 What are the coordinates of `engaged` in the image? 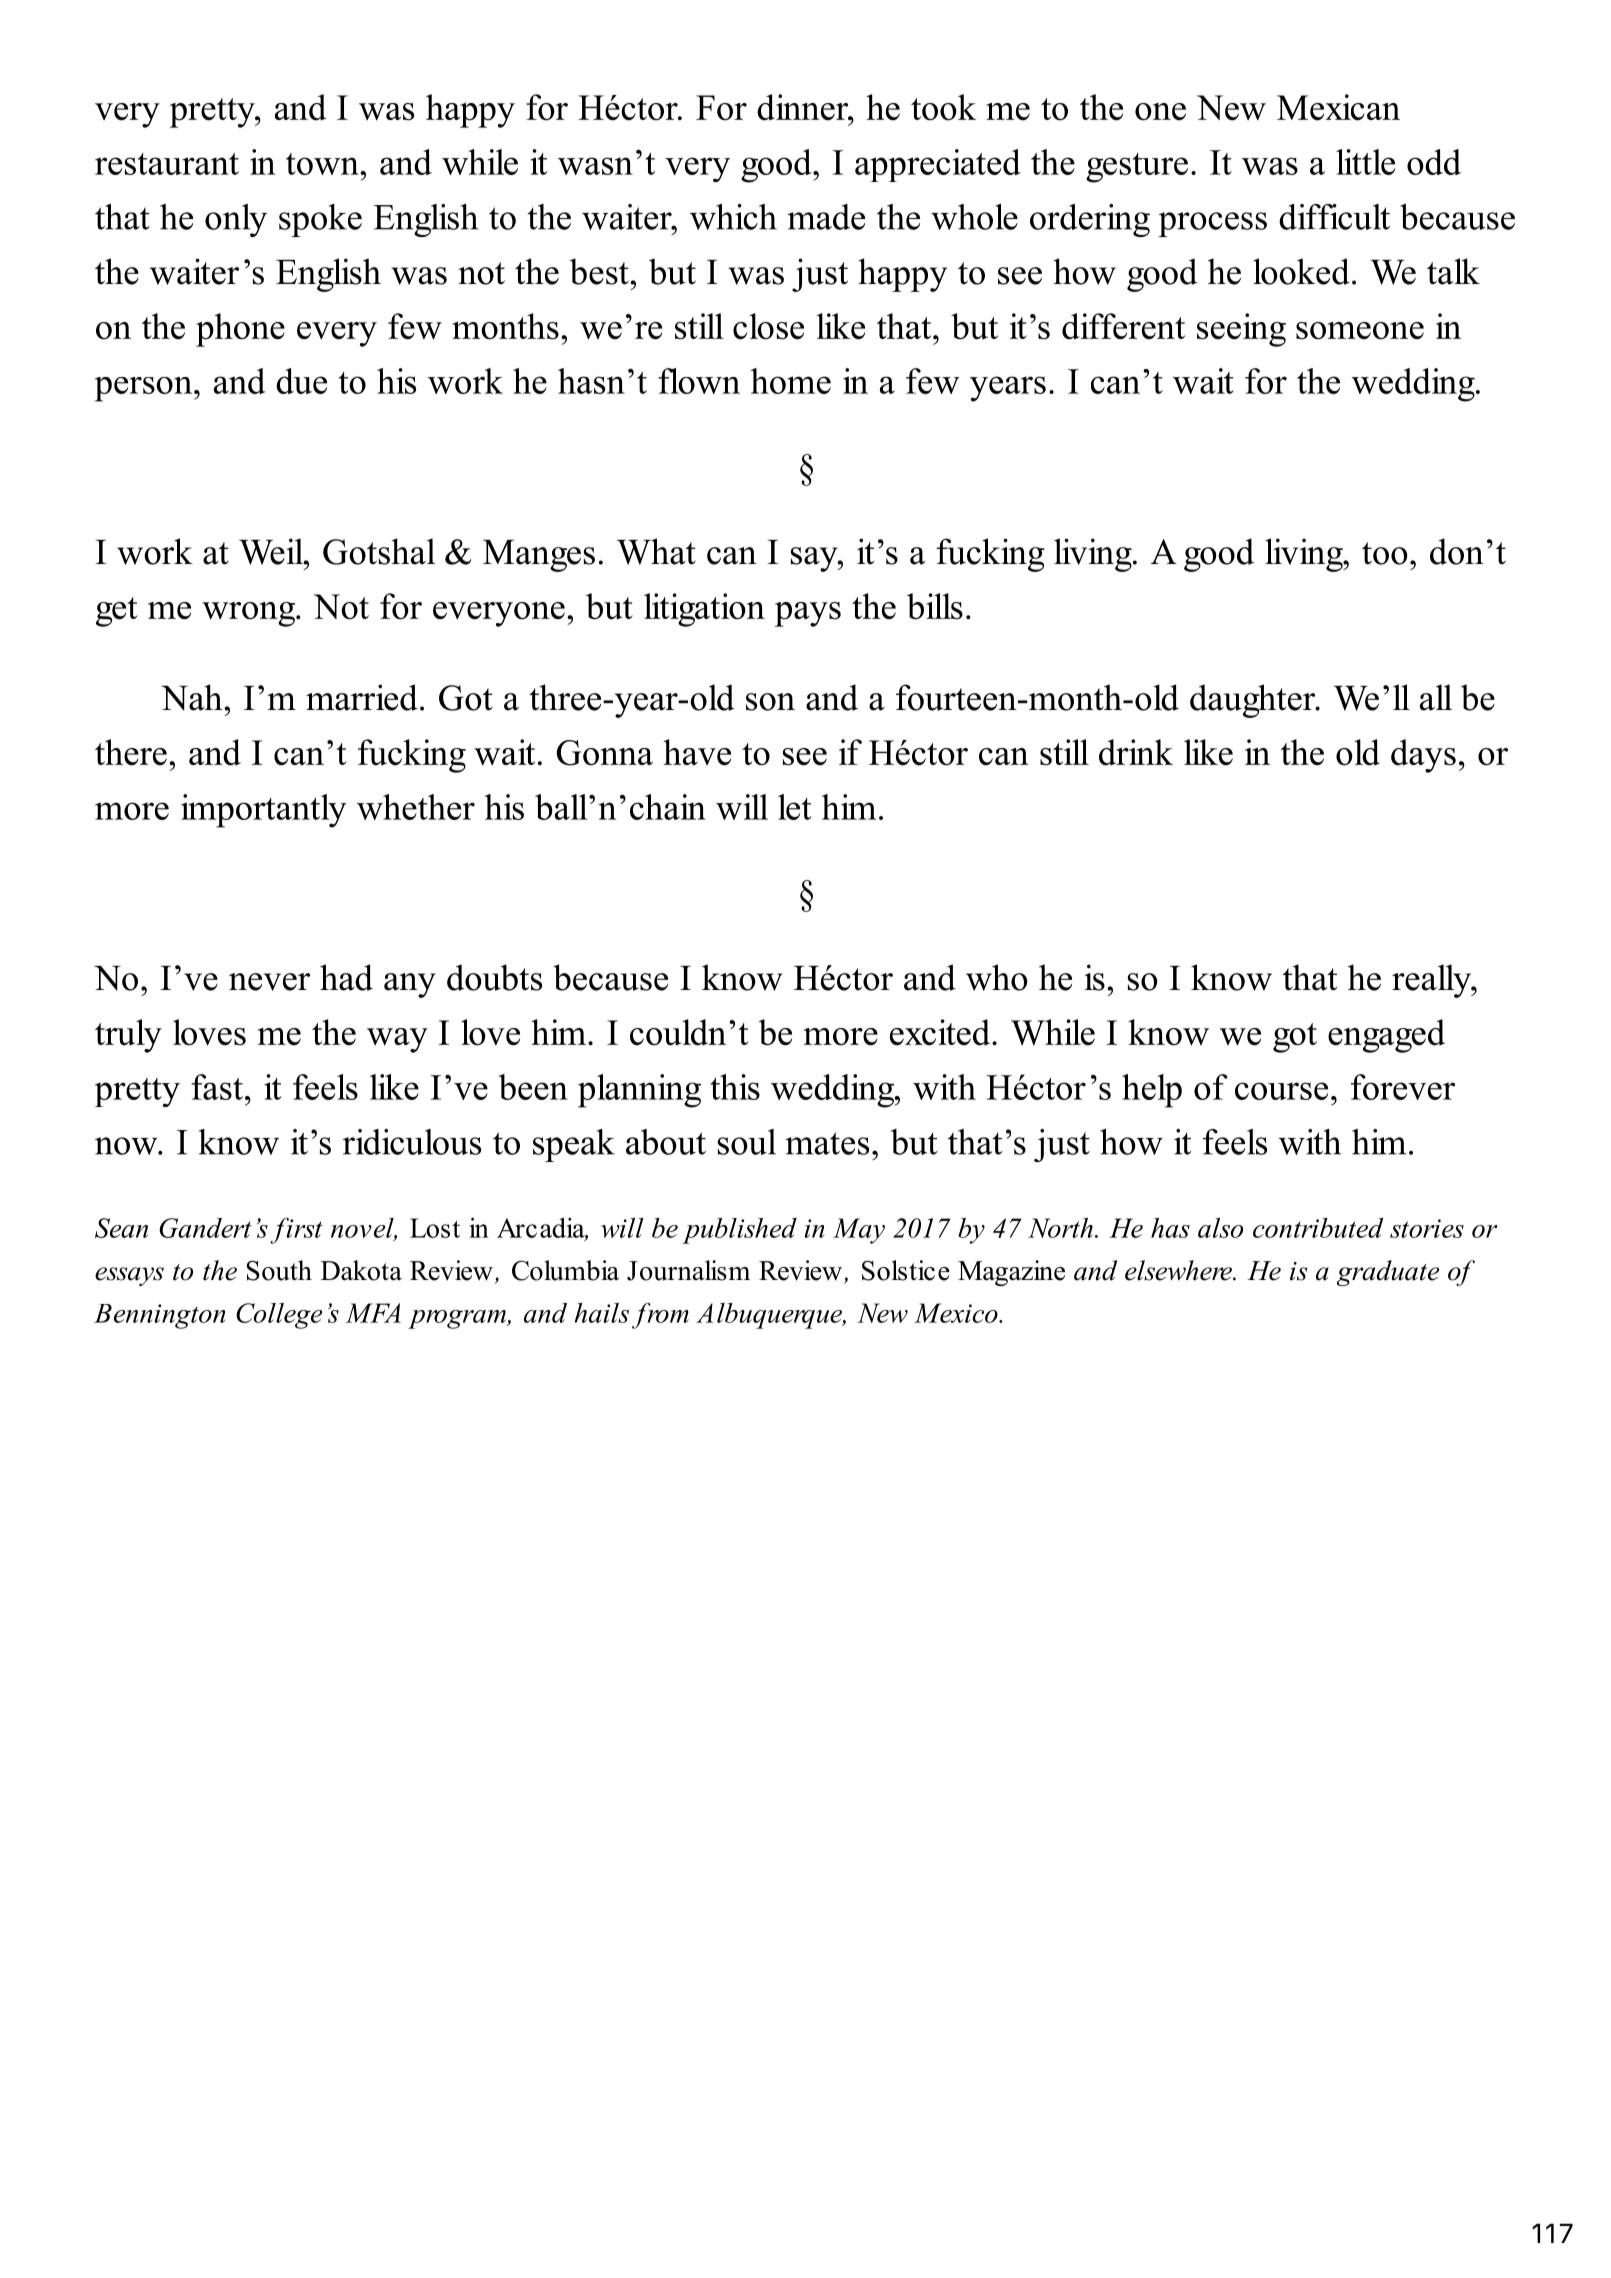 It's located at (1386, 1036).
